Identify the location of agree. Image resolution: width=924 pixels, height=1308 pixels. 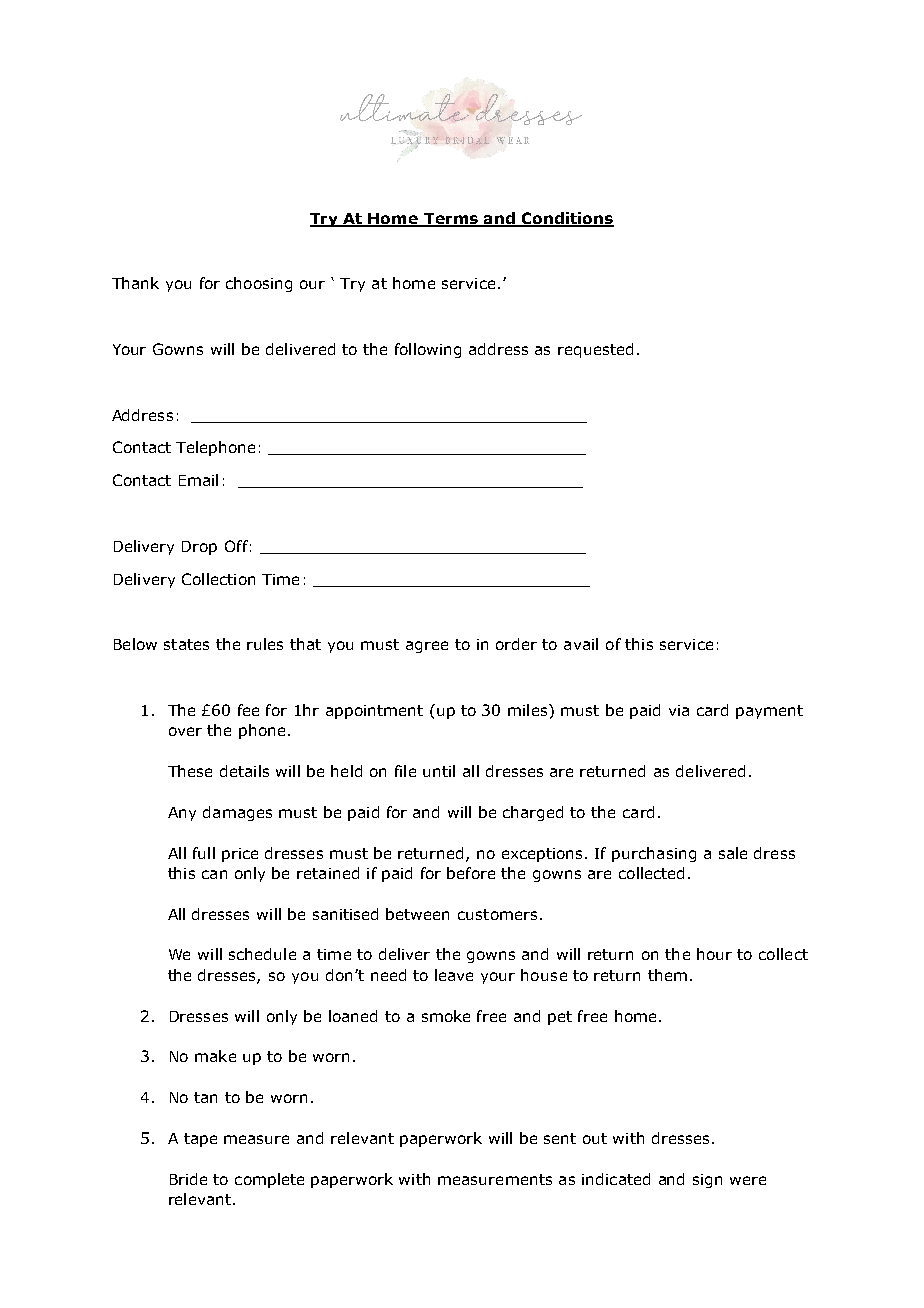
(427, 647).
